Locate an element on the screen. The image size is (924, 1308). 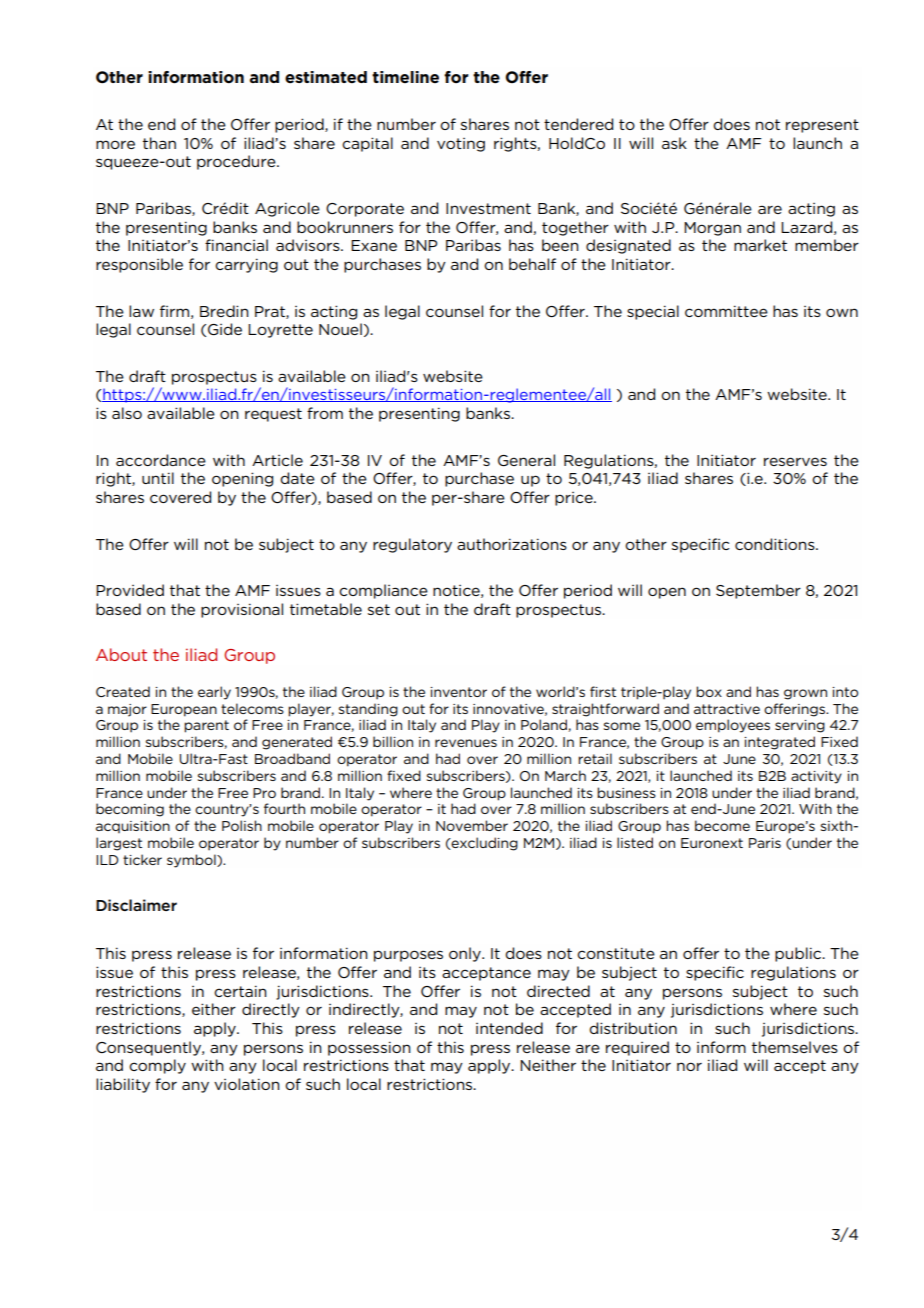
represent is located at coordinates (822, 126).
